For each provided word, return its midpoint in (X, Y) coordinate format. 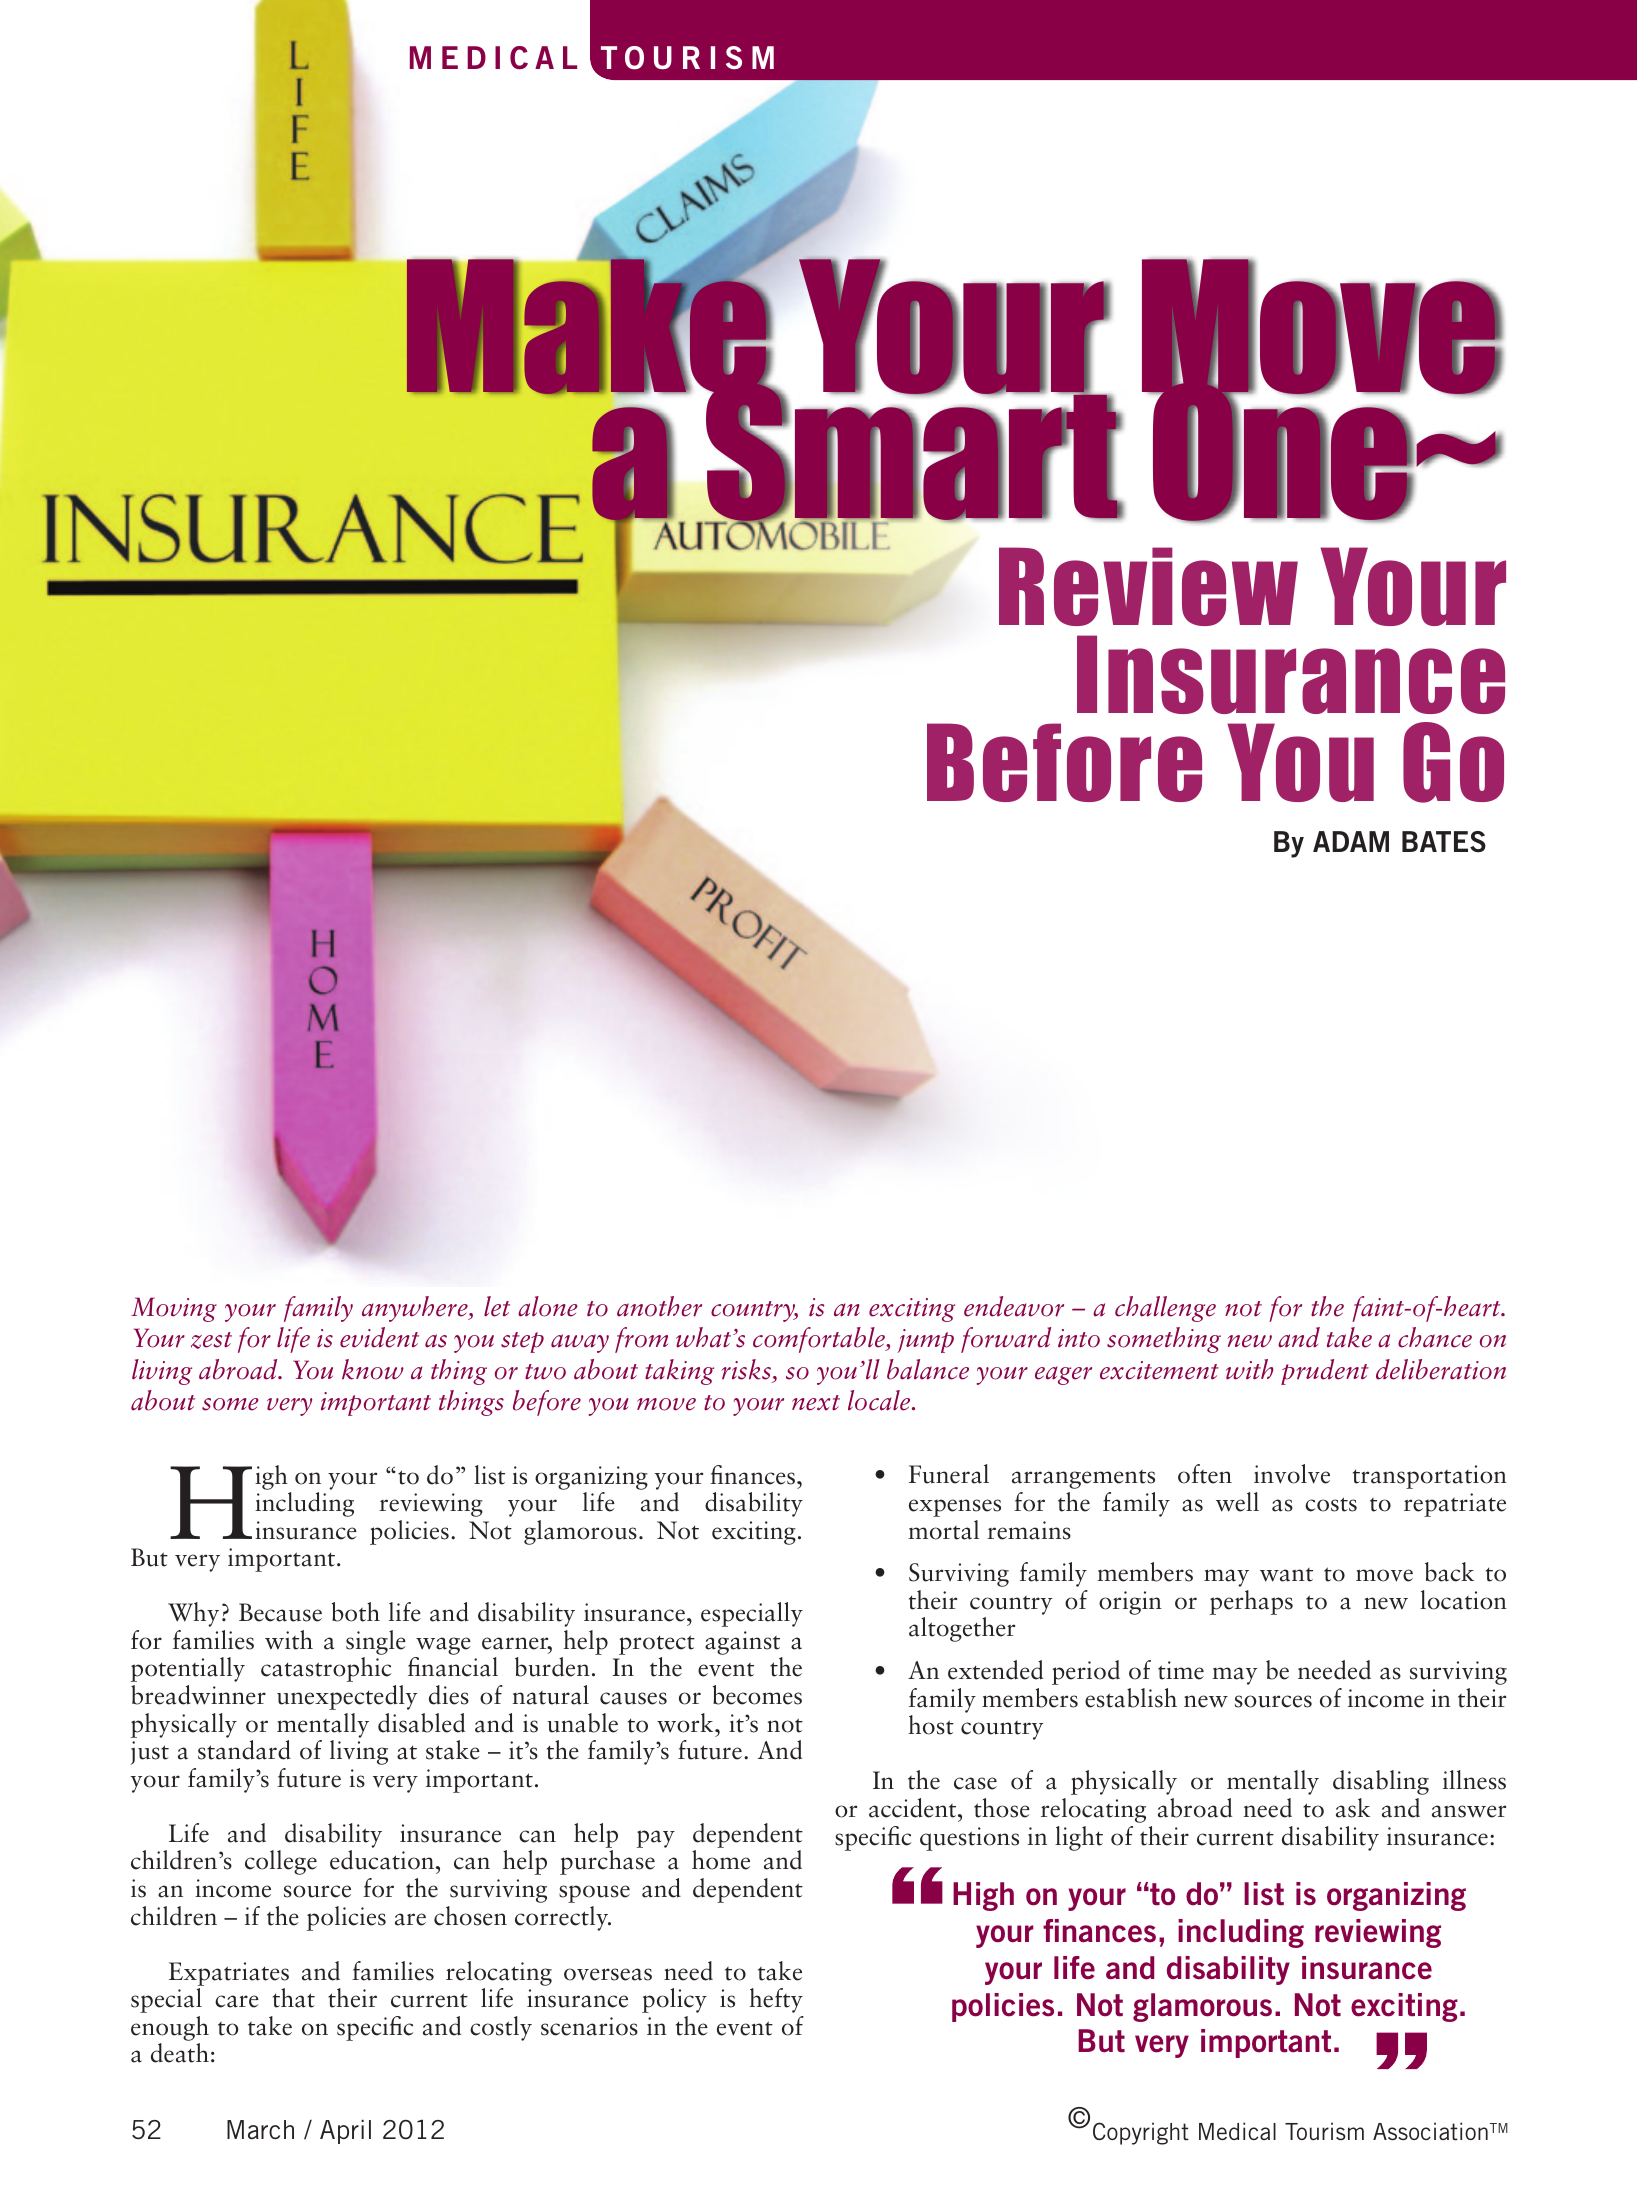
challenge (1165, 1309)
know (373, 1369)
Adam (1351, 841)
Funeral (949, 1474)
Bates (1444, 842)
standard (244, 1750)
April (345, 2132)
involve (1292, 1474)
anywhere (416, 1309)
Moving (174, 1309)
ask (1353, 1808)
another (659, 1306)
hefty (776, 2000)
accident (914, 1808)
